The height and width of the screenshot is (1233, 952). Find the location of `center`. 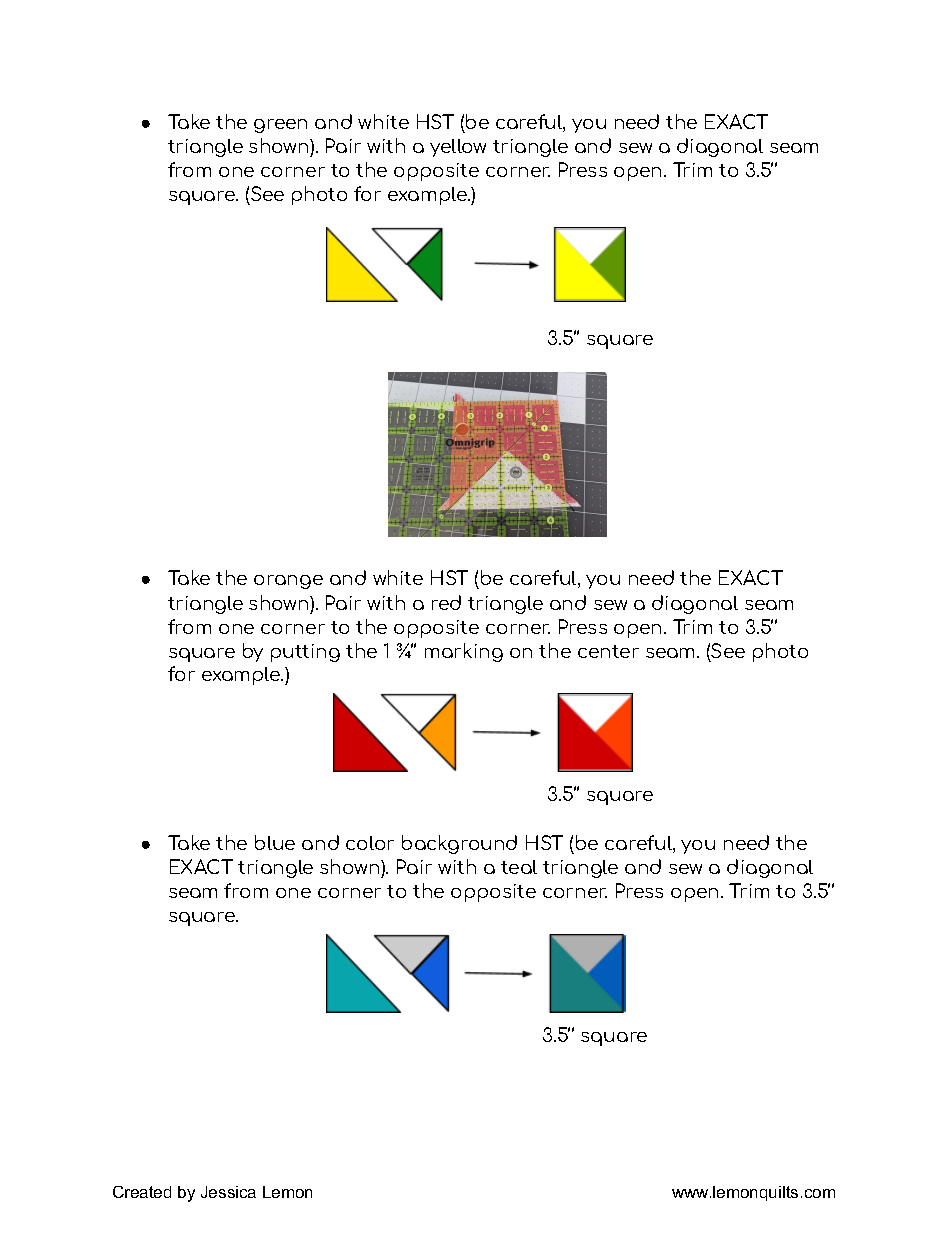

center is located at coordinates (608, 651).
